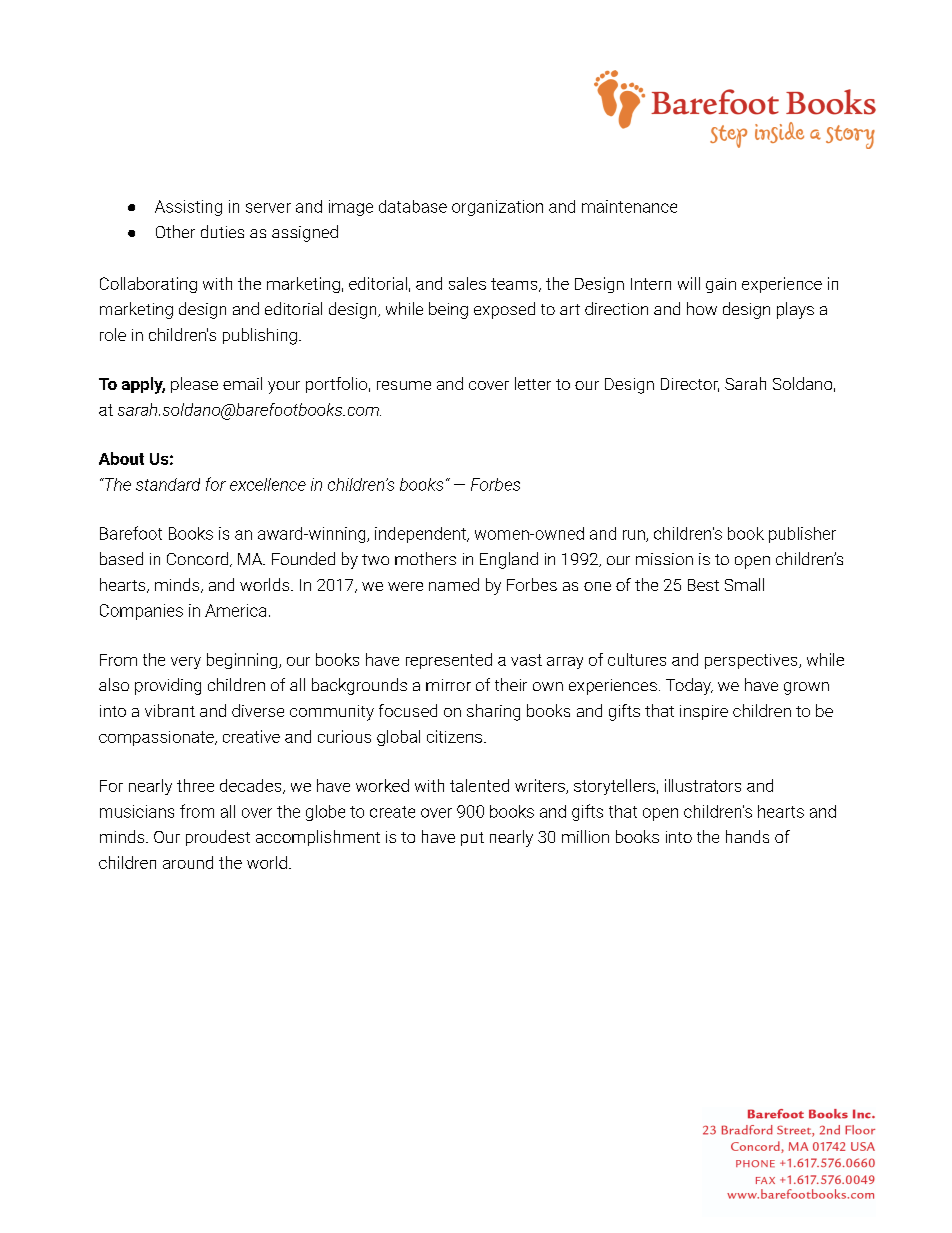 The height and width of the document is (1233, 952). What do you see at coordinates (197, 558) in the document?
I see `Concord` at bounding box center [197, 558].
